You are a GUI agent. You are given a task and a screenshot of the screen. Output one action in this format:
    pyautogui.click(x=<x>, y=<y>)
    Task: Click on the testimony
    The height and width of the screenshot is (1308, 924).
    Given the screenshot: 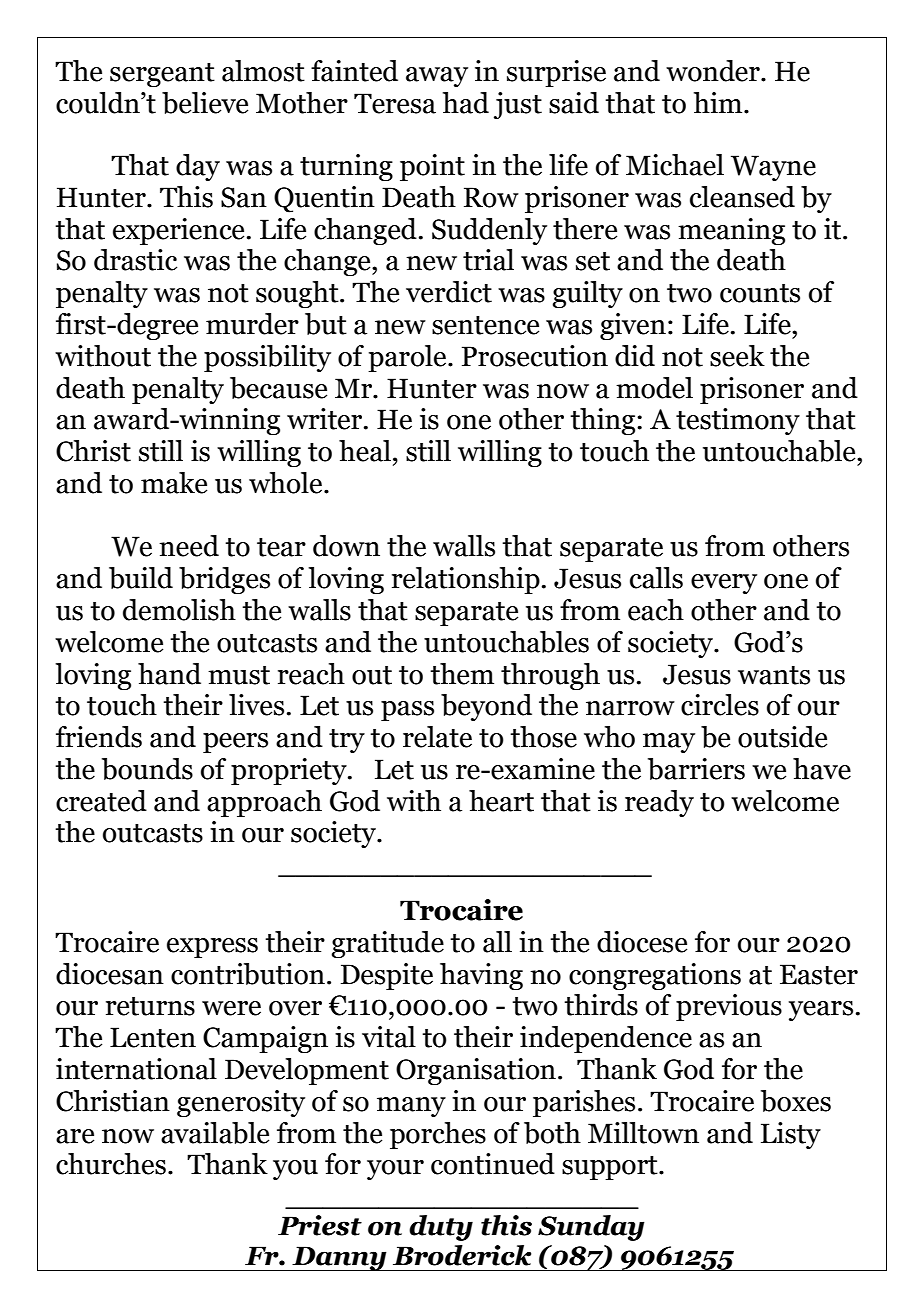 What is the action you would take?
    pyautogui.click(x=738, y=421)
